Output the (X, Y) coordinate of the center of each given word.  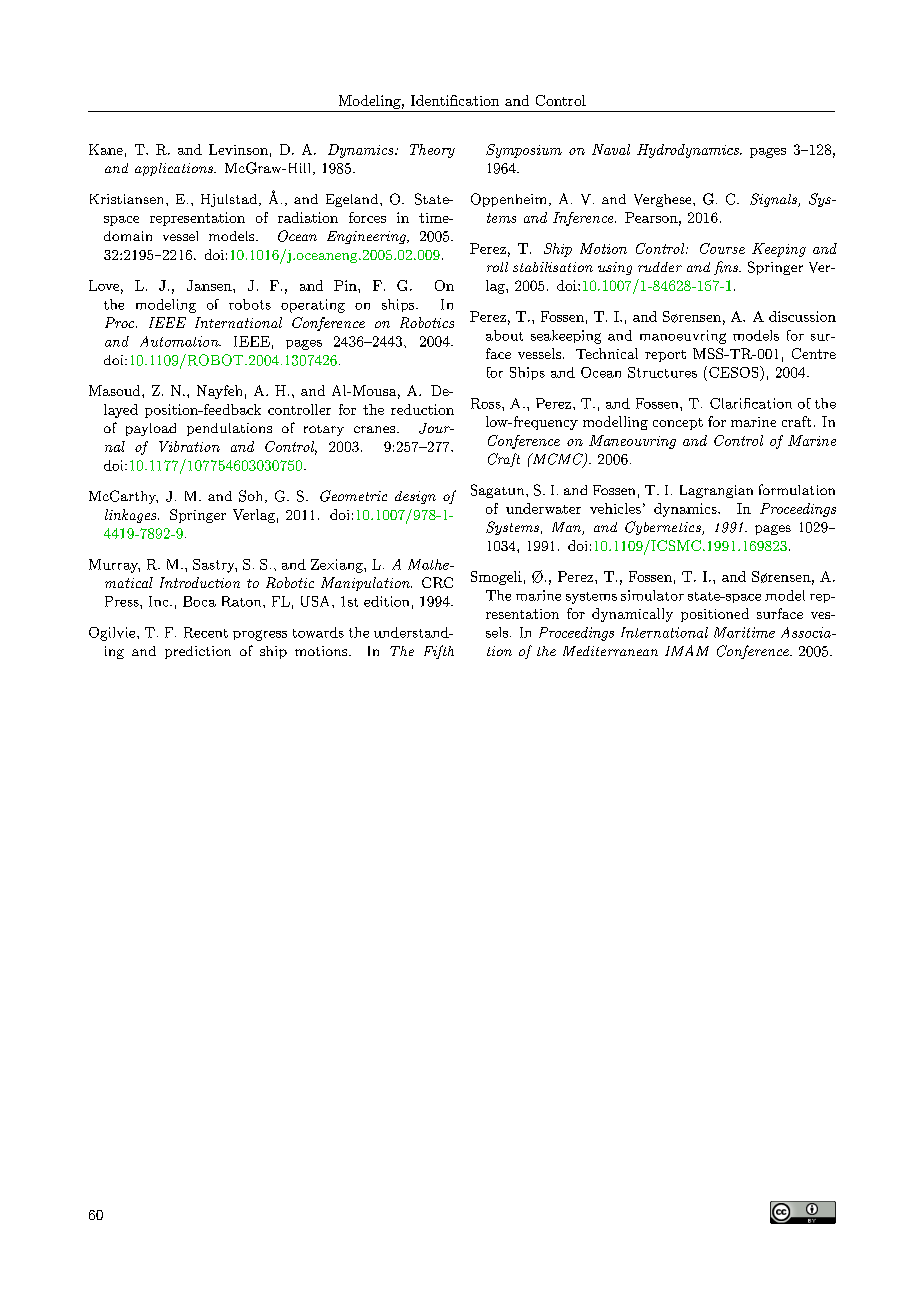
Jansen (210, 285)
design (415, 497)
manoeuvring (683, 337)
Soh (250, 496)
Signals (774, 200)
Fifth (439, 652)
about (504, 335)
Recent (206, 632)
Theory (432, 151)
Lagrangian (716, 491)
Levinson (238, 149)
